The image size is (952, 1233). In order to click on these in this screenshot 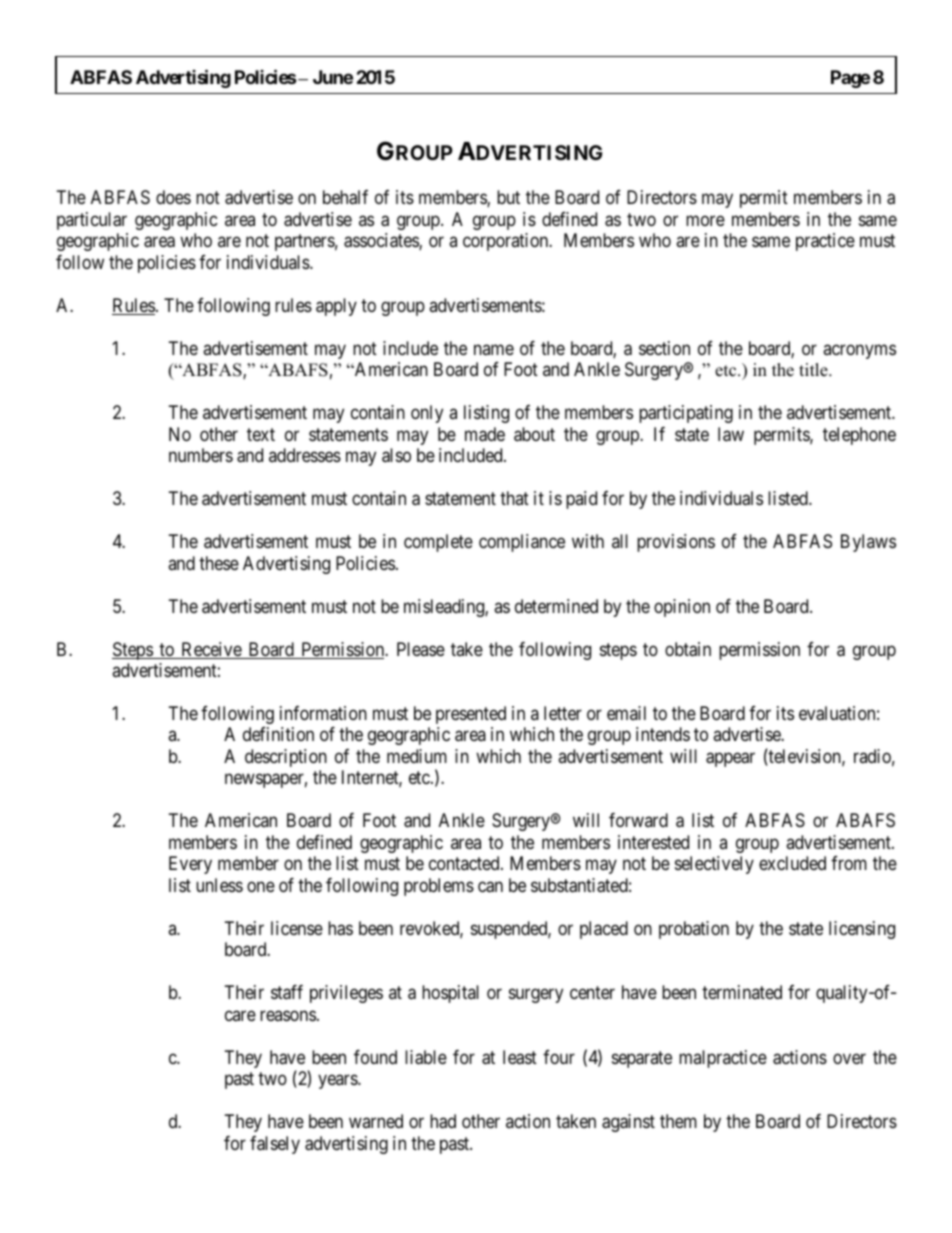, I will do `click(219, 563)`.
